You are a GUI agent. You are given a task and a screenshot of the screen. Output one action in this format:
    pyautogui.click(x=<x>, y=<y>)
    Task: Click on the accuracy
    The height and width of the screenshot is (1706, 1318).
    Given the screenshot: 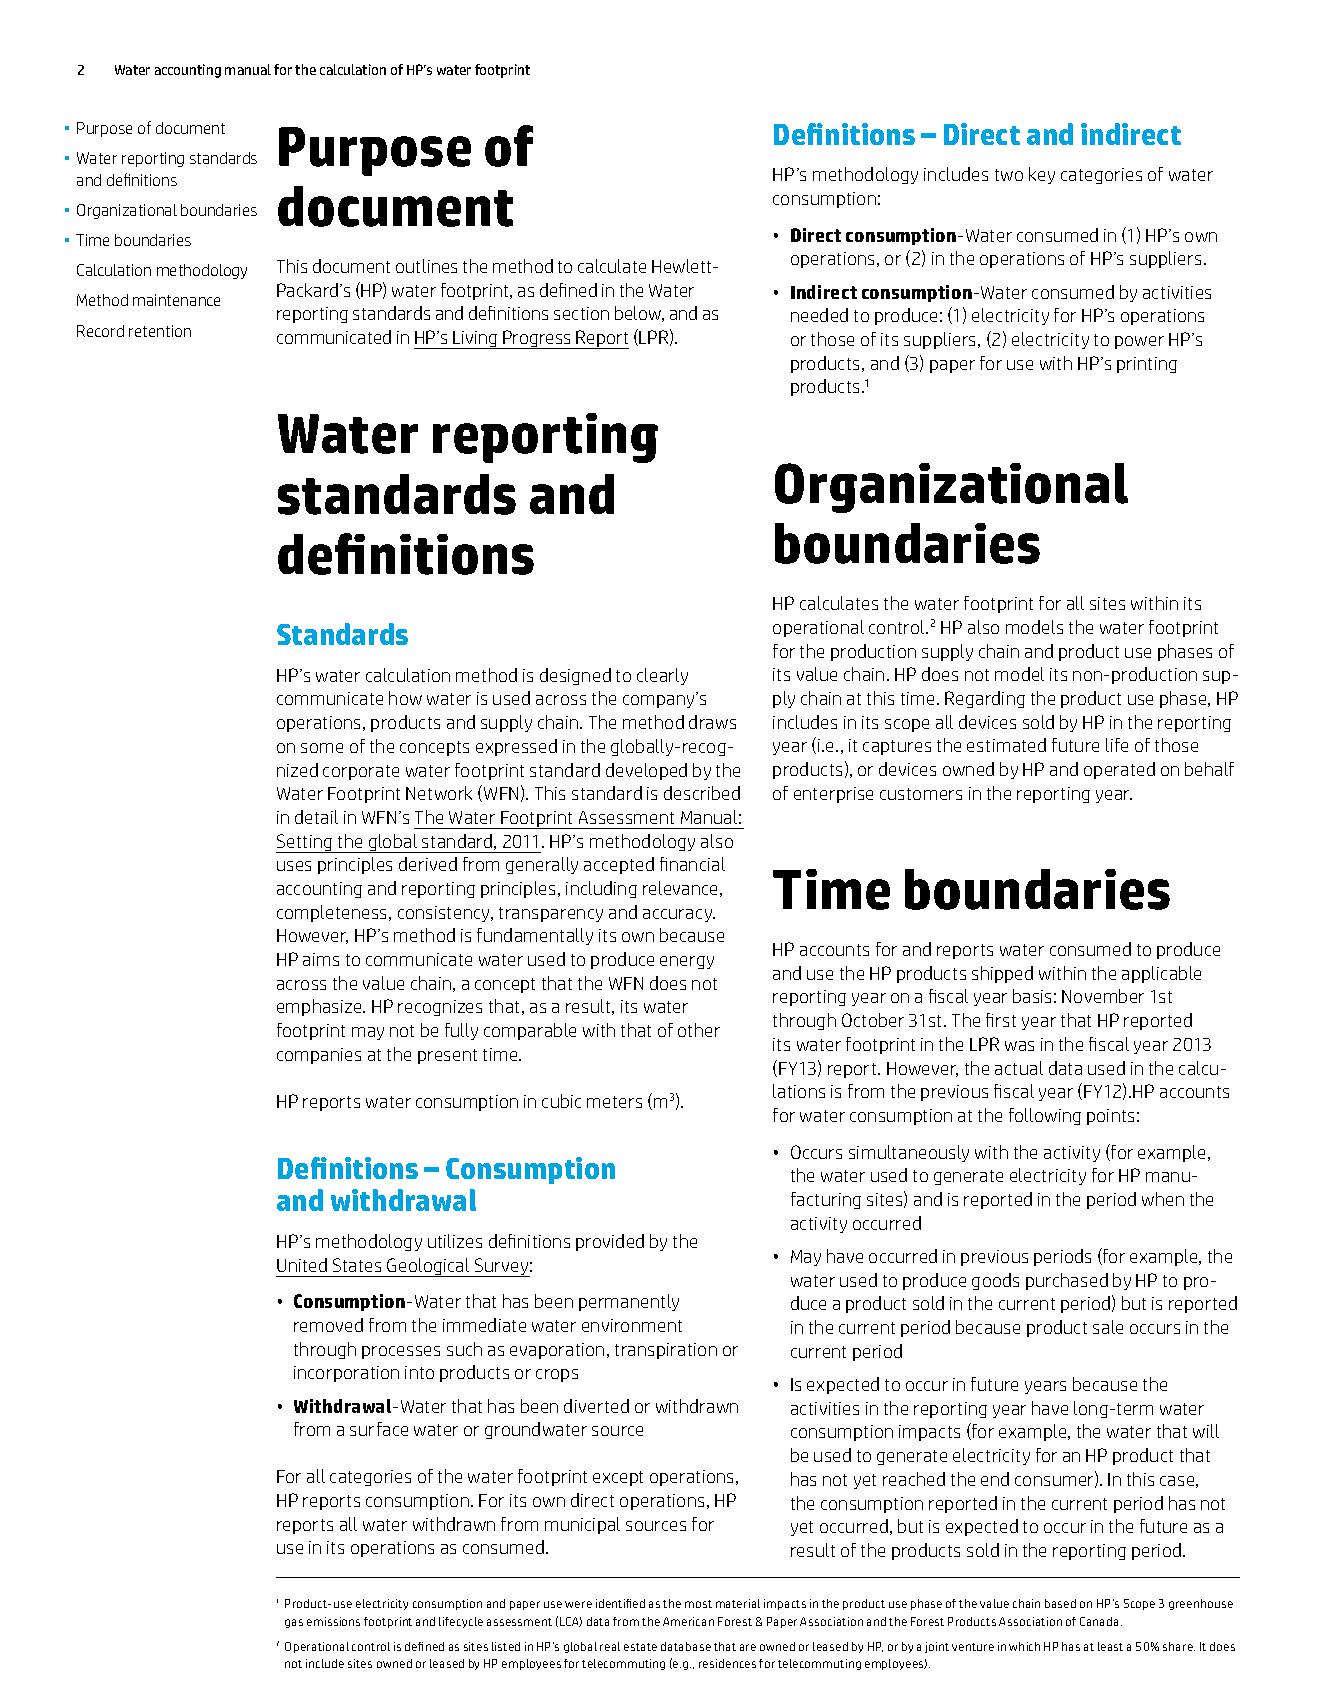 What is the action you would take?
    pyautogui.click(x=679, y=915)
